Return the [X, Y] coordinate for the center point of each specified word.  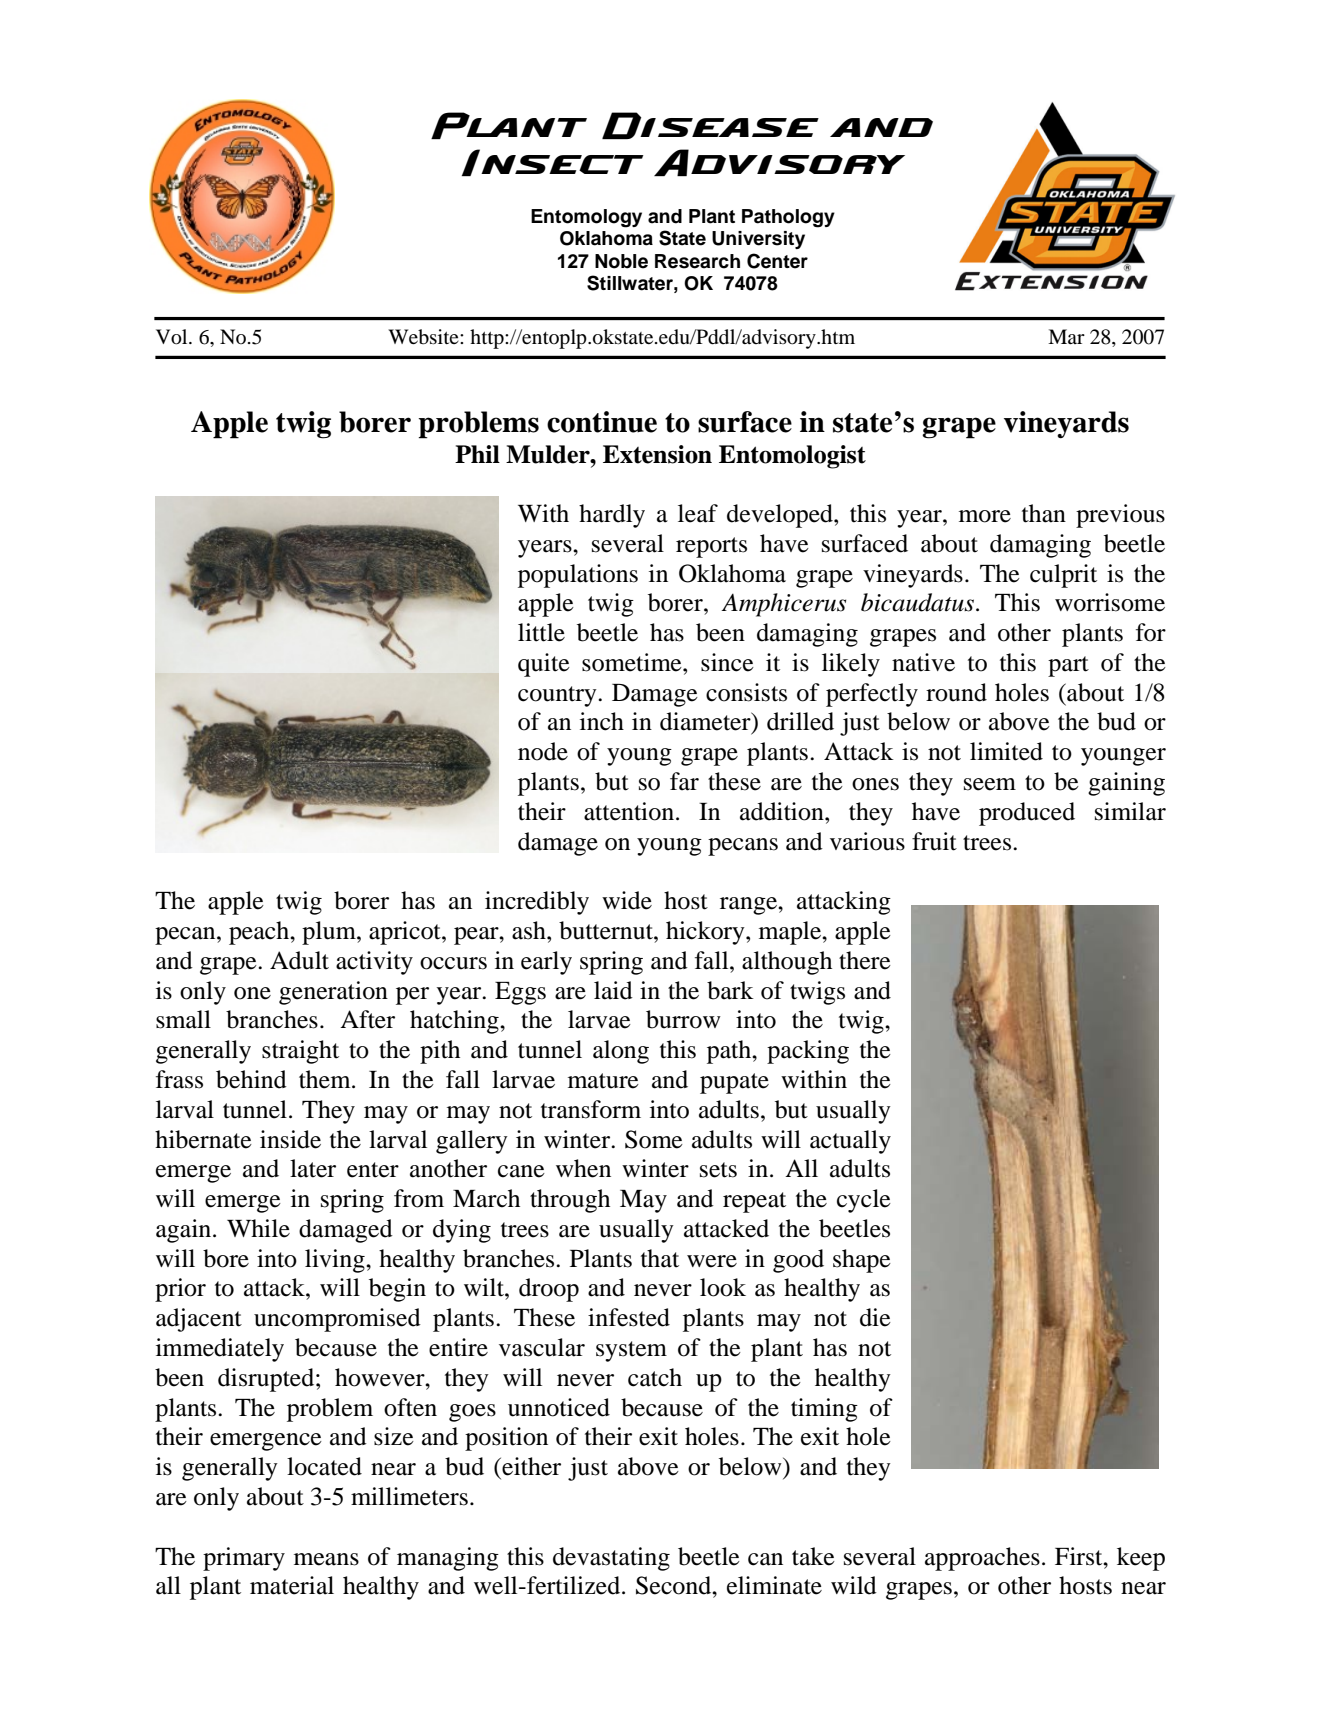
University [758, 240]
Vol [173, 337]
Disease [710, 125]
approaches [982, 1559]
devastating [611, 1559]
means [326, 1559]
